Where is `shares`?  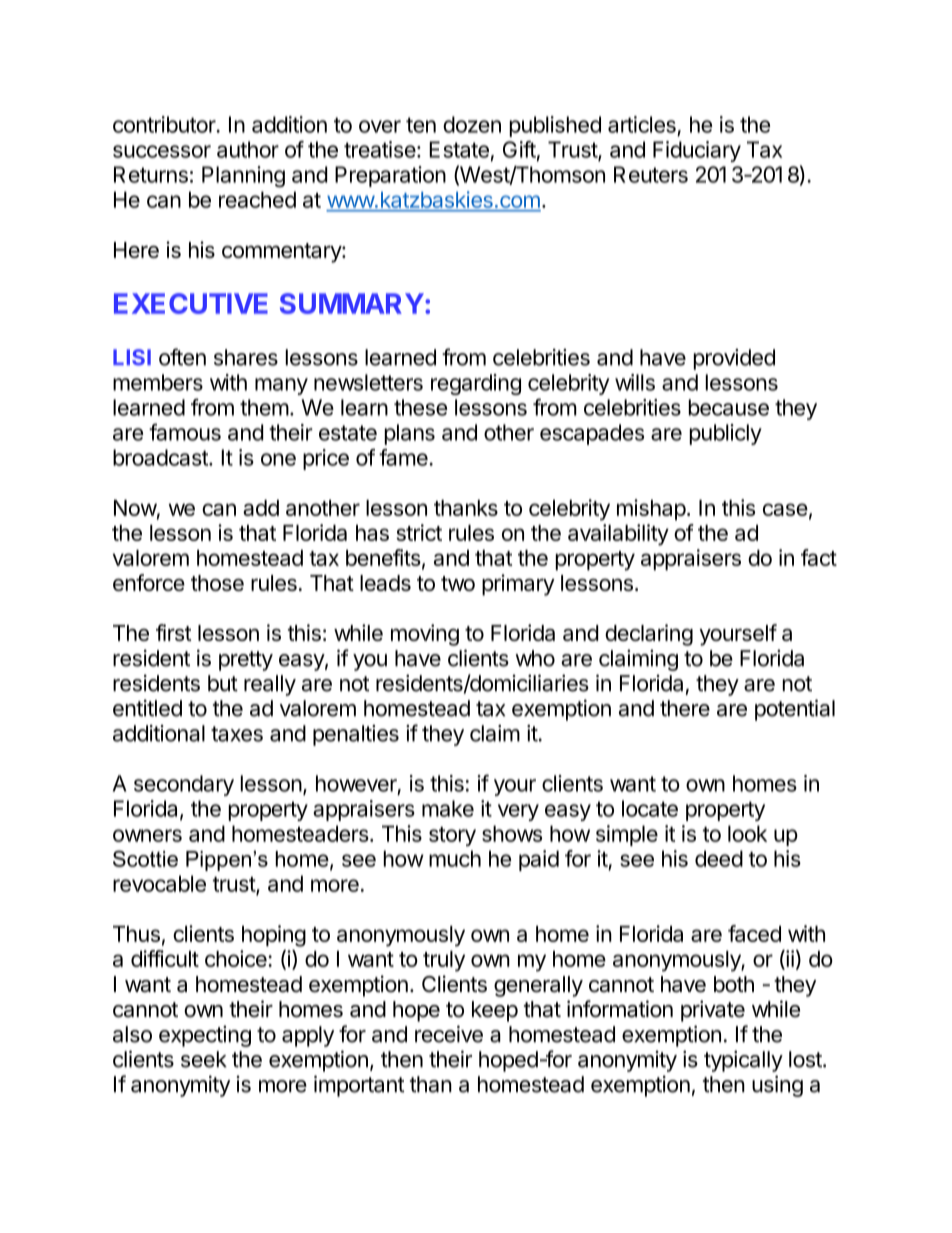
shares is located at coordinates (246, 357).
